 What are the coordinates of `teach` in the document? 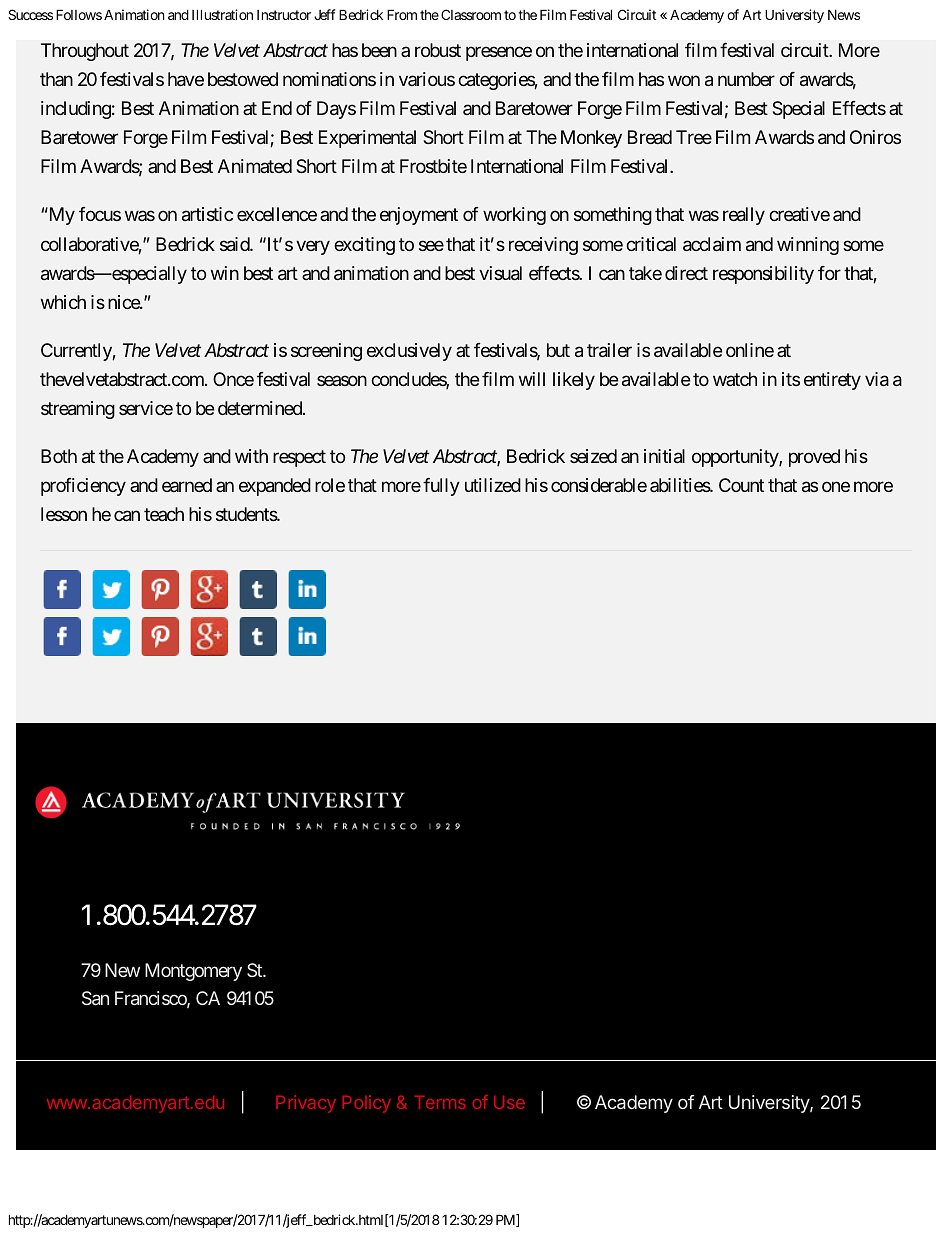 It's located at (164, 514).
